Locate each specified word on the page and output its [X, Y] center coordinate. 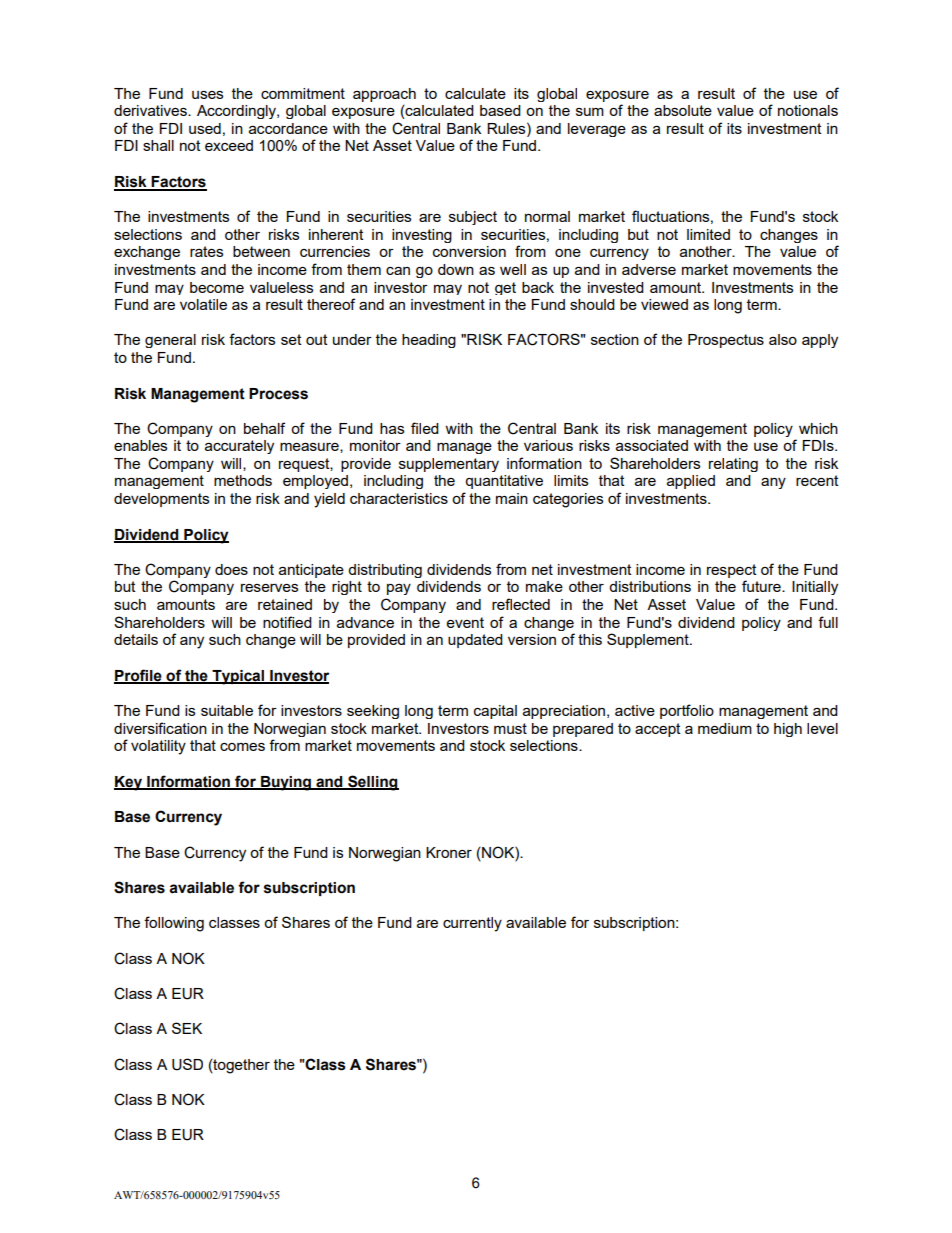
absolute [683, 110]
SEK [187, 1028]
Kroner [449, 852]
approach [384, 95]
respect [732, 571]
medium [725, 728]
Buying [286, 783]
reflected [521, 604]
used [205, 128]
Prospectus [726, 341]
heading [429, 341]
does [231, 569]
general [170, 341]
